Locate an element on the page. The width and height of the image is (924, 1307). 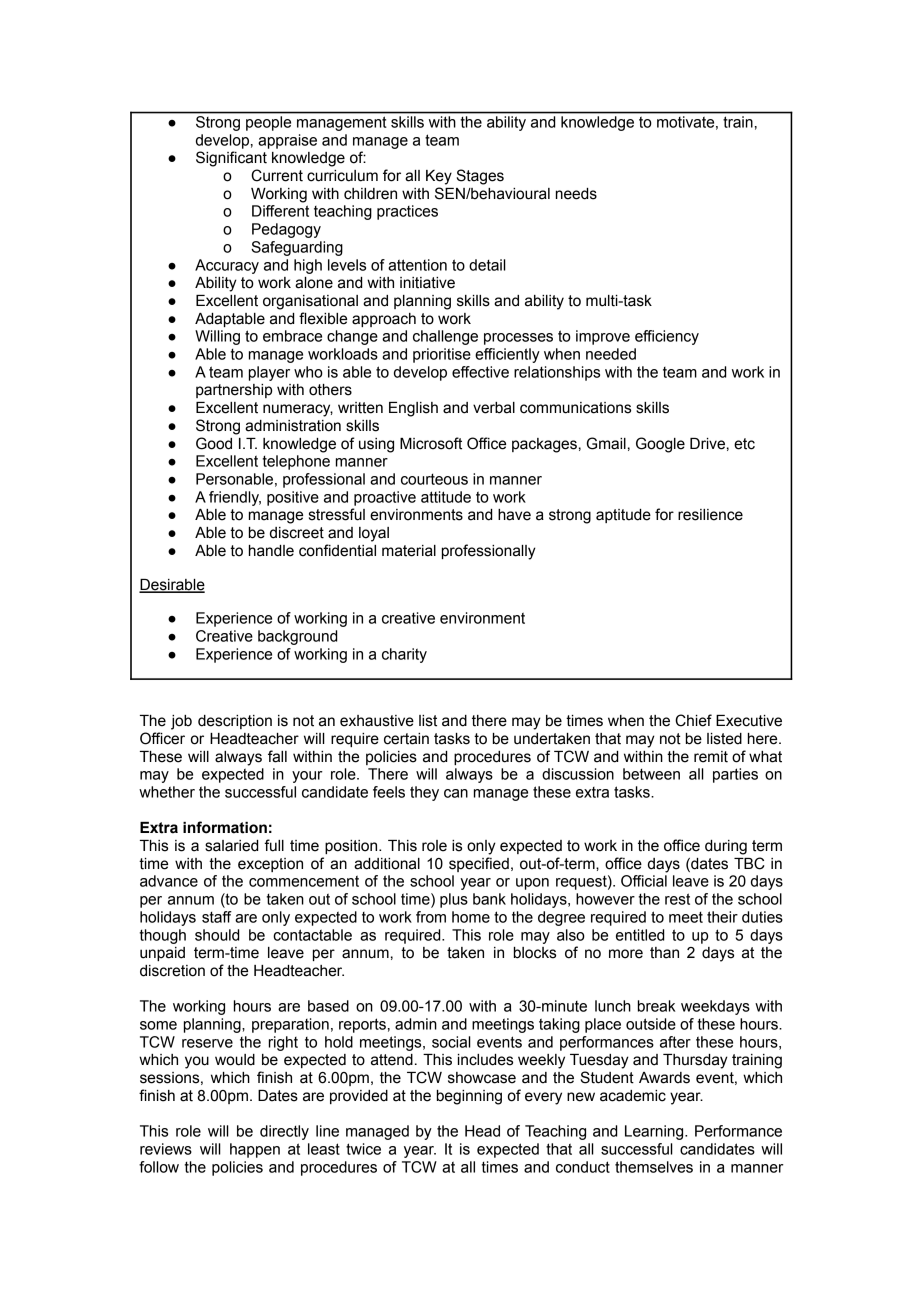
Learning is located at coordinates (655, 1132).
